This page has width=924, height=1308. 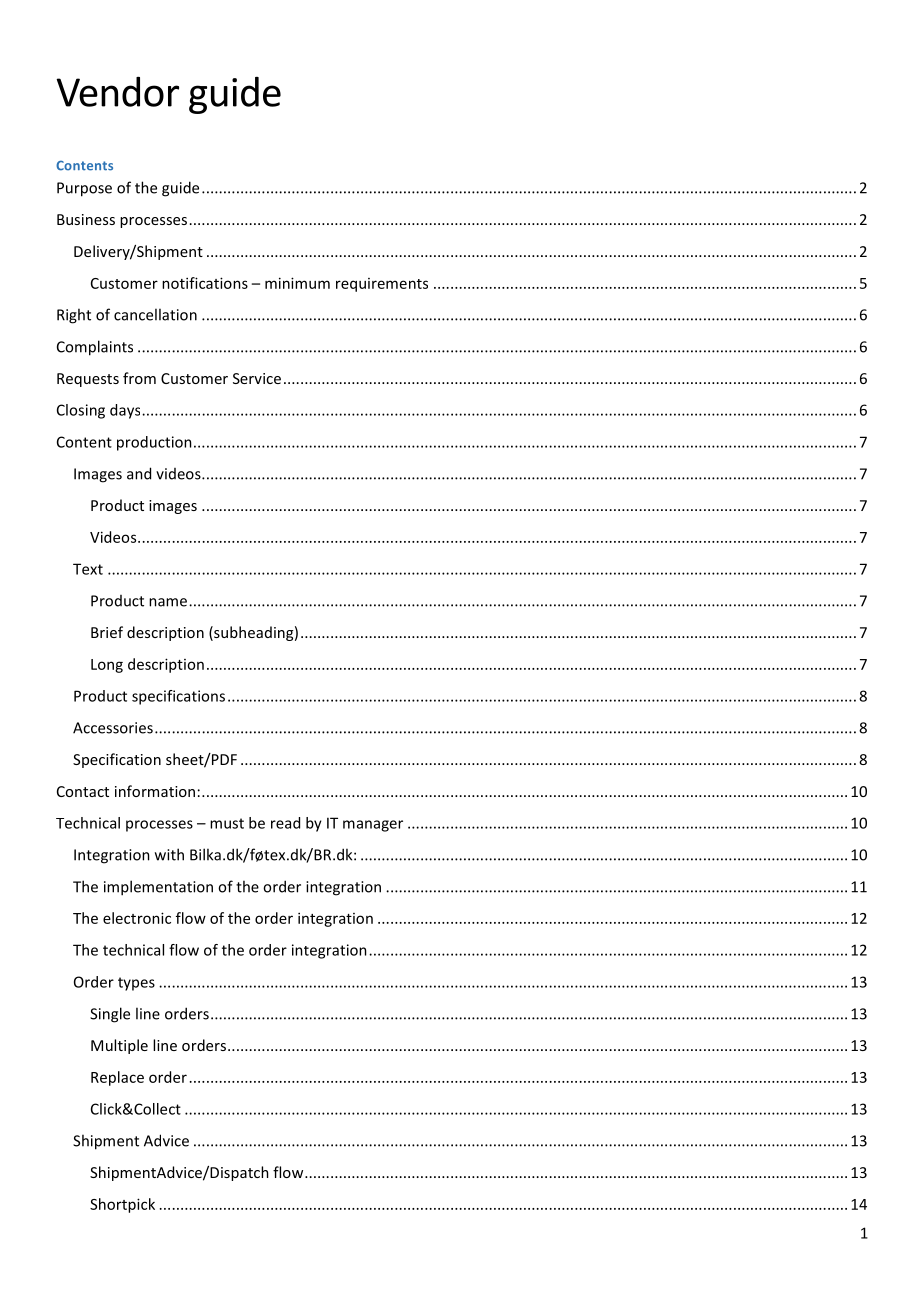 What do you see at coordinates (117, 1078) in the page?
I see `Replace` at bounding box center [117, 1078].
